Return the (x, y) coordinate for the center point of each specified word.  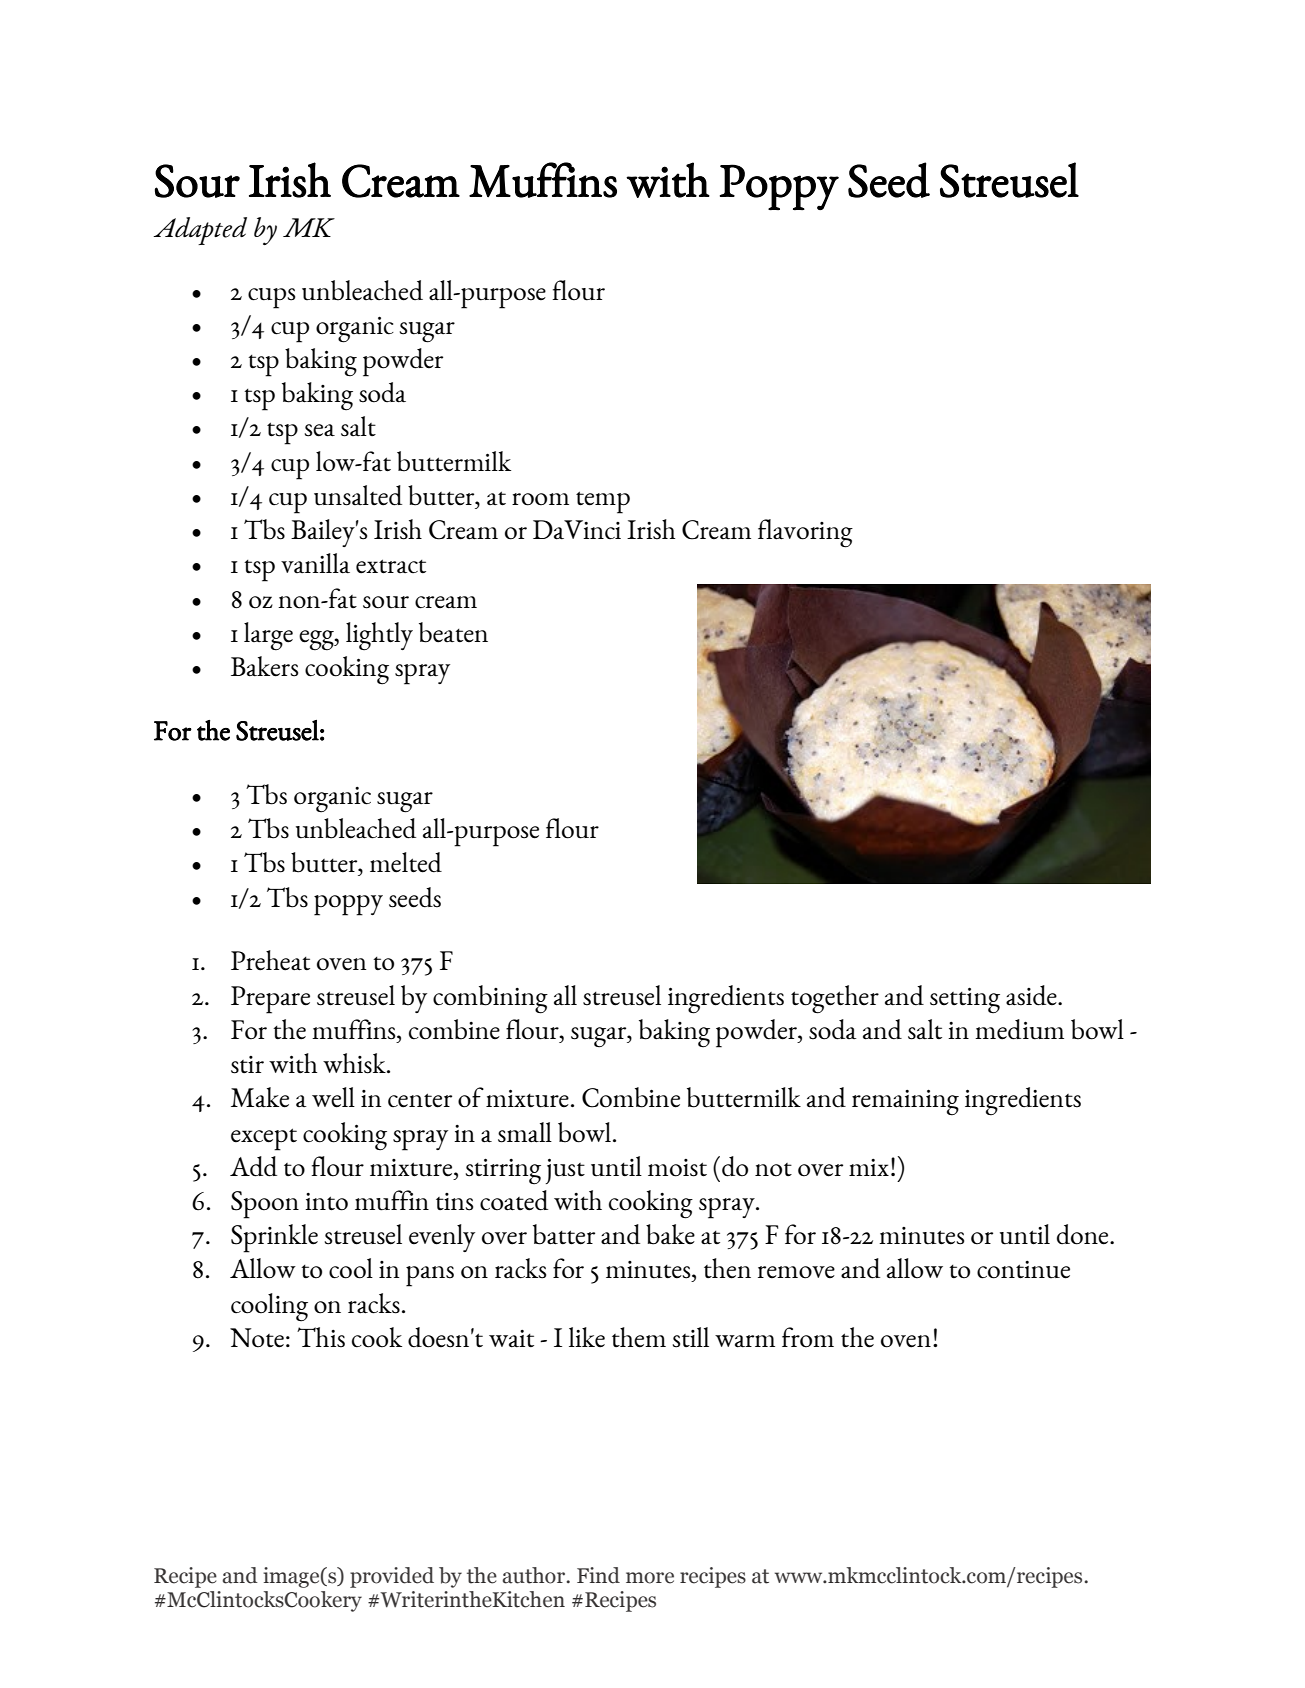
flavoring (805, 533)
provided (392, 1577)
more (650, 1578)
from (808, 1337)
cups (271, 298)
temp (603, 502)
